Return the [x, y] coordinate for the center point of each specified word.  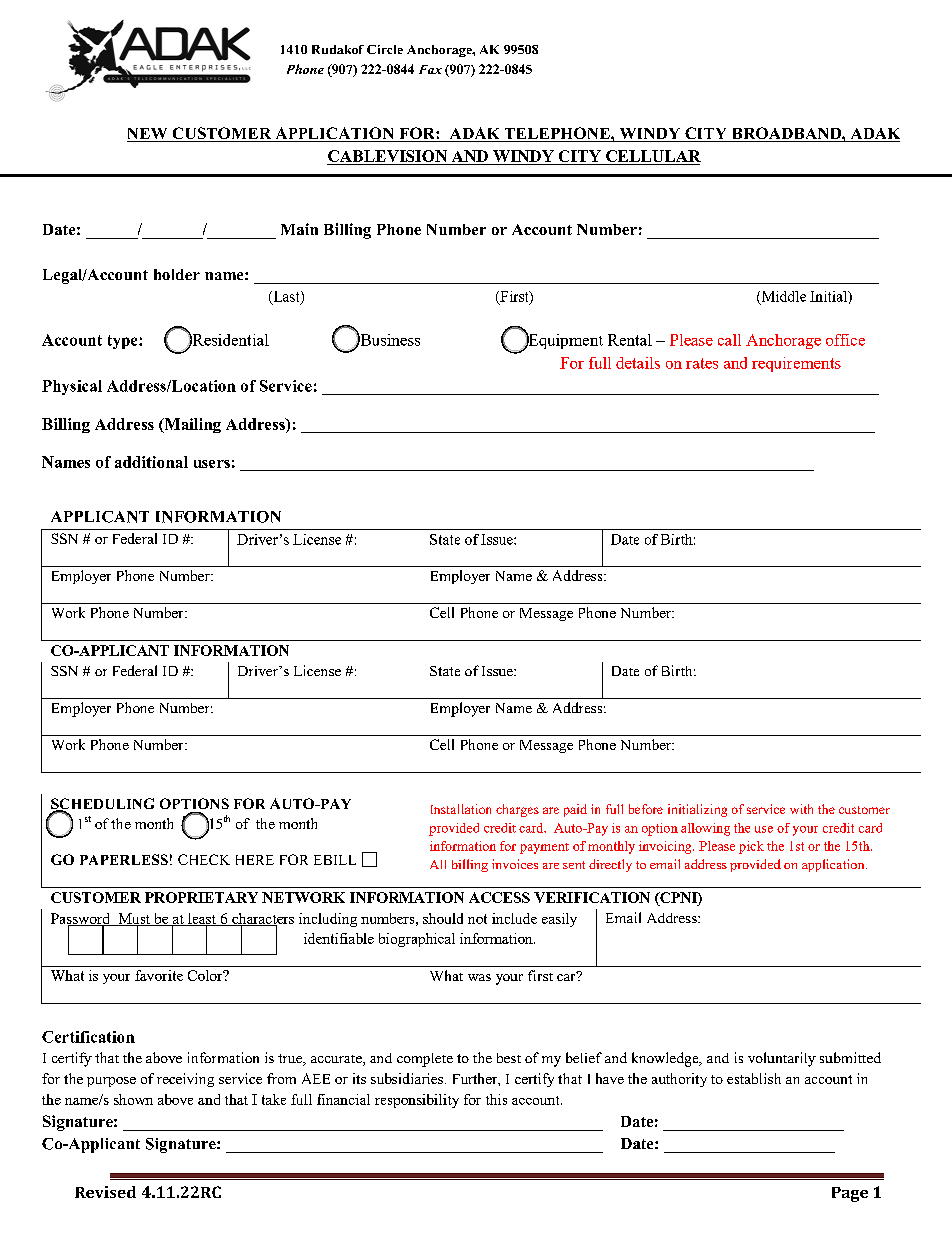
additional [151, 462]
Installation [461, 809]
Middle [782, 297]
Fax [430, 69]
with [801, 809]
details [638, 363]
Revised [105, 1192]
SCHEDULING [102, 805]
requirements [796, 364]
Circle [385, 49]
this [496, 1099]
